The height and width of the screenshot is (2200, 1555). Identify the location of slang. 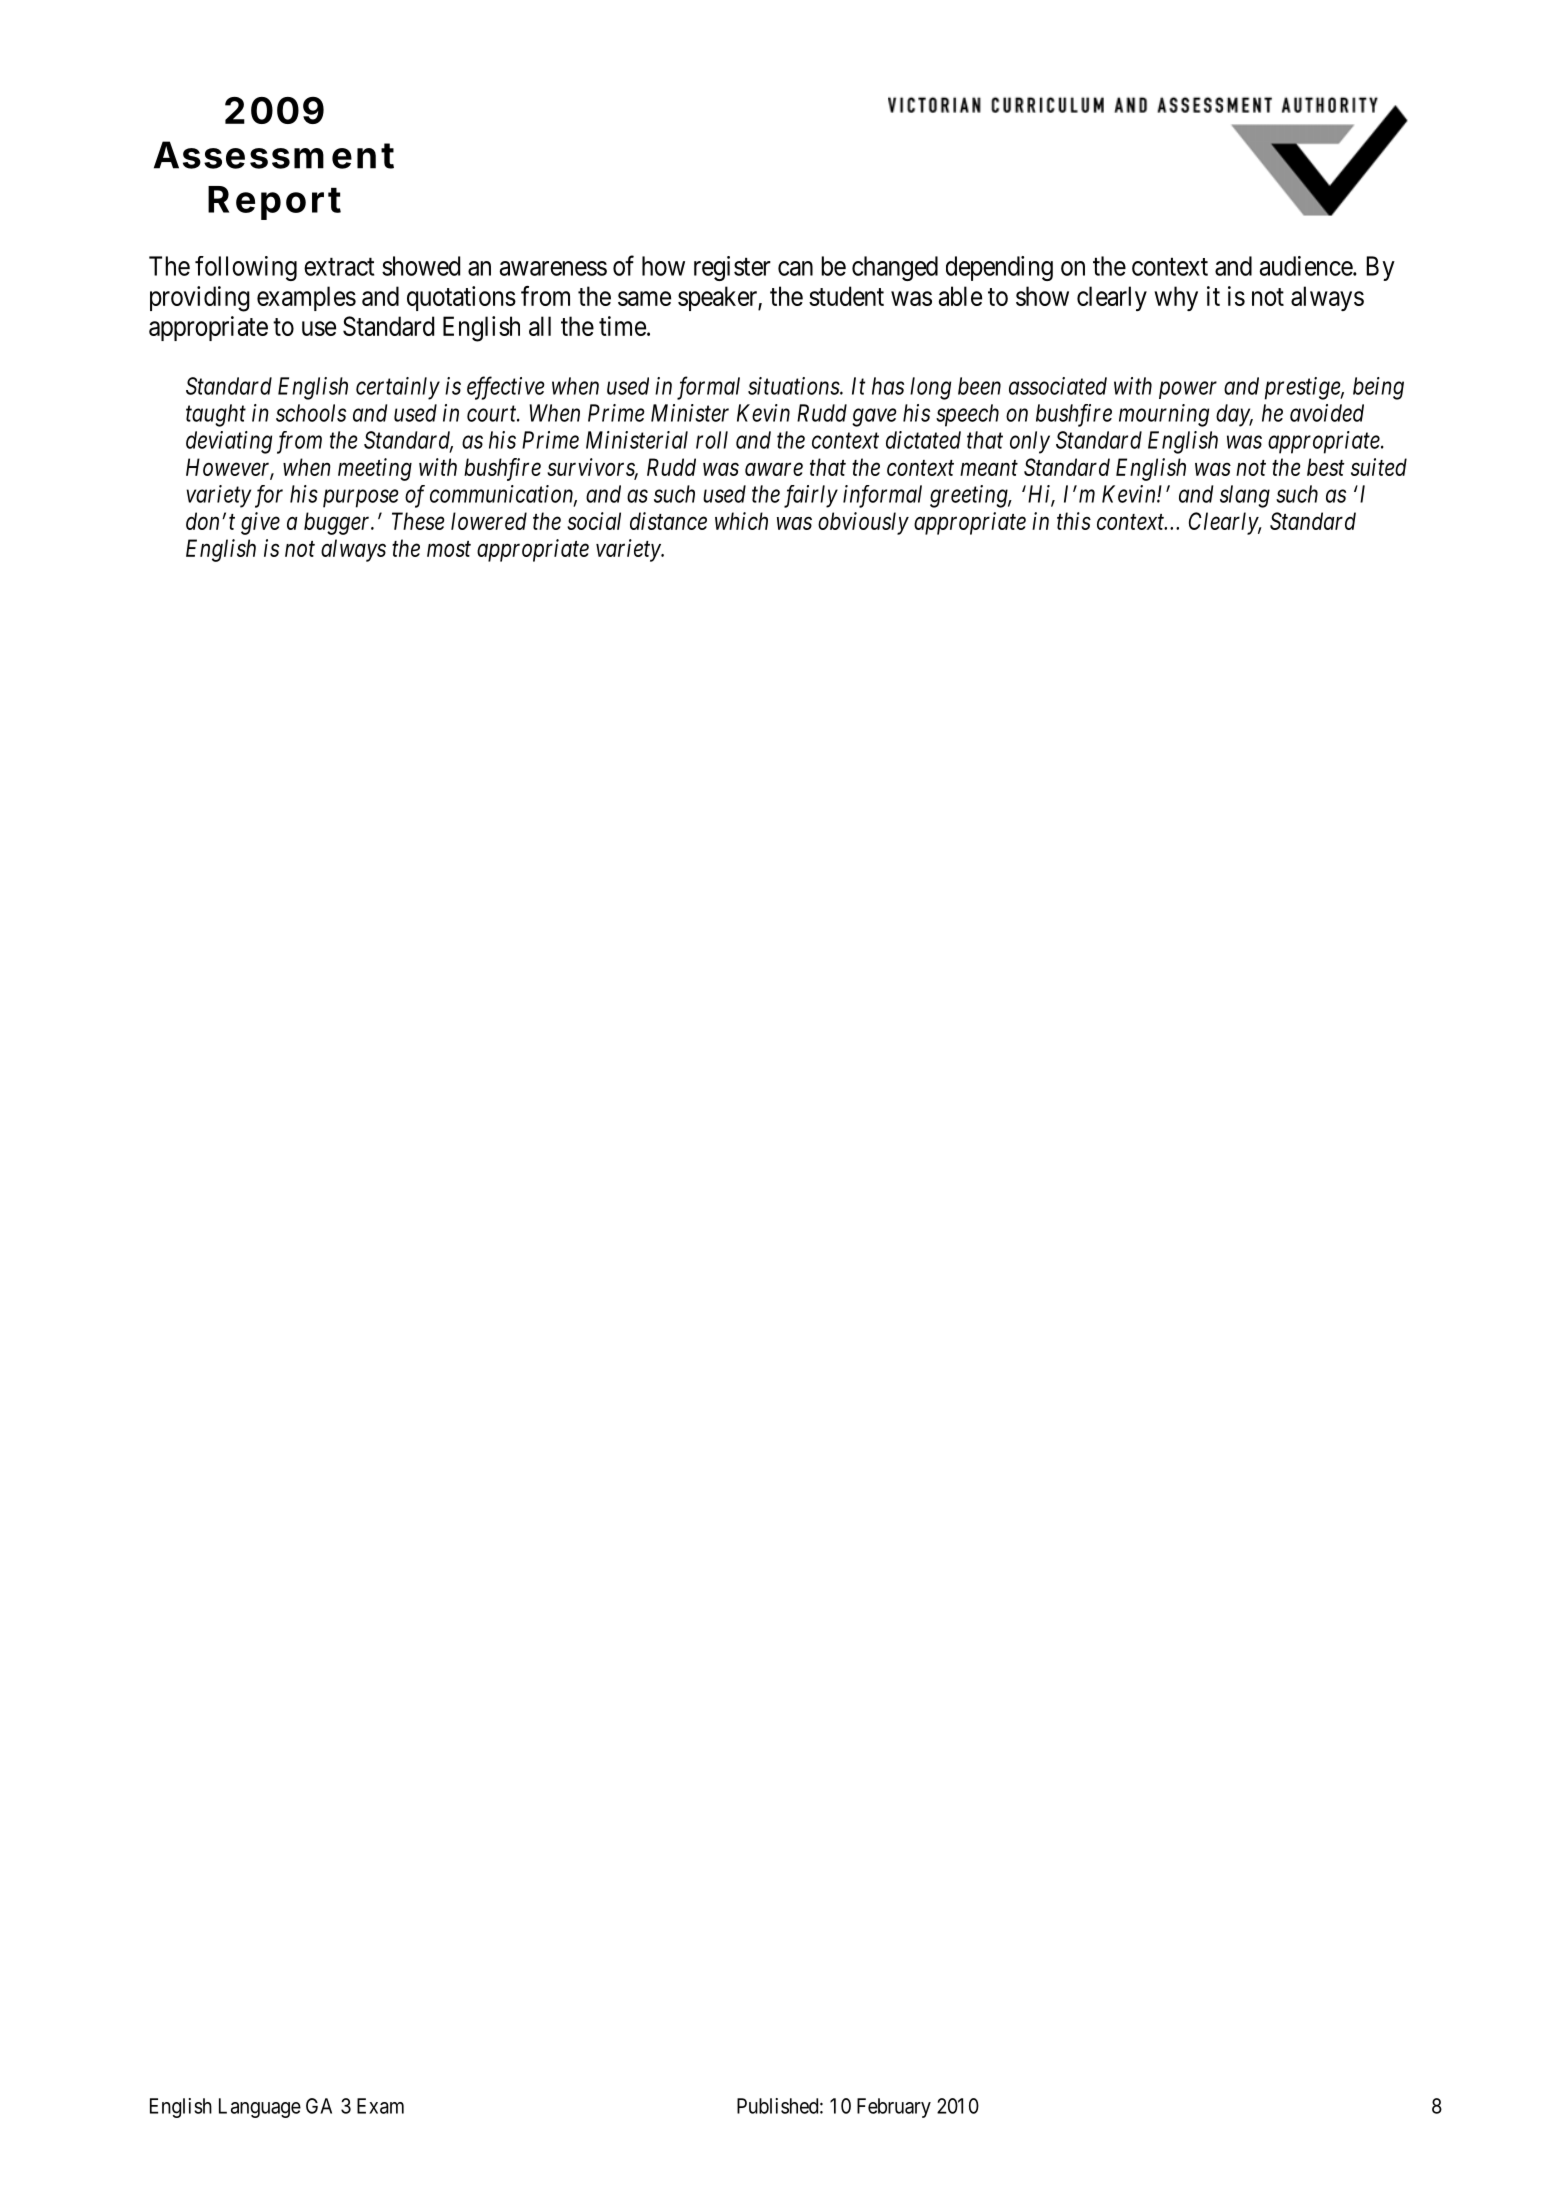
(1245, 496).
